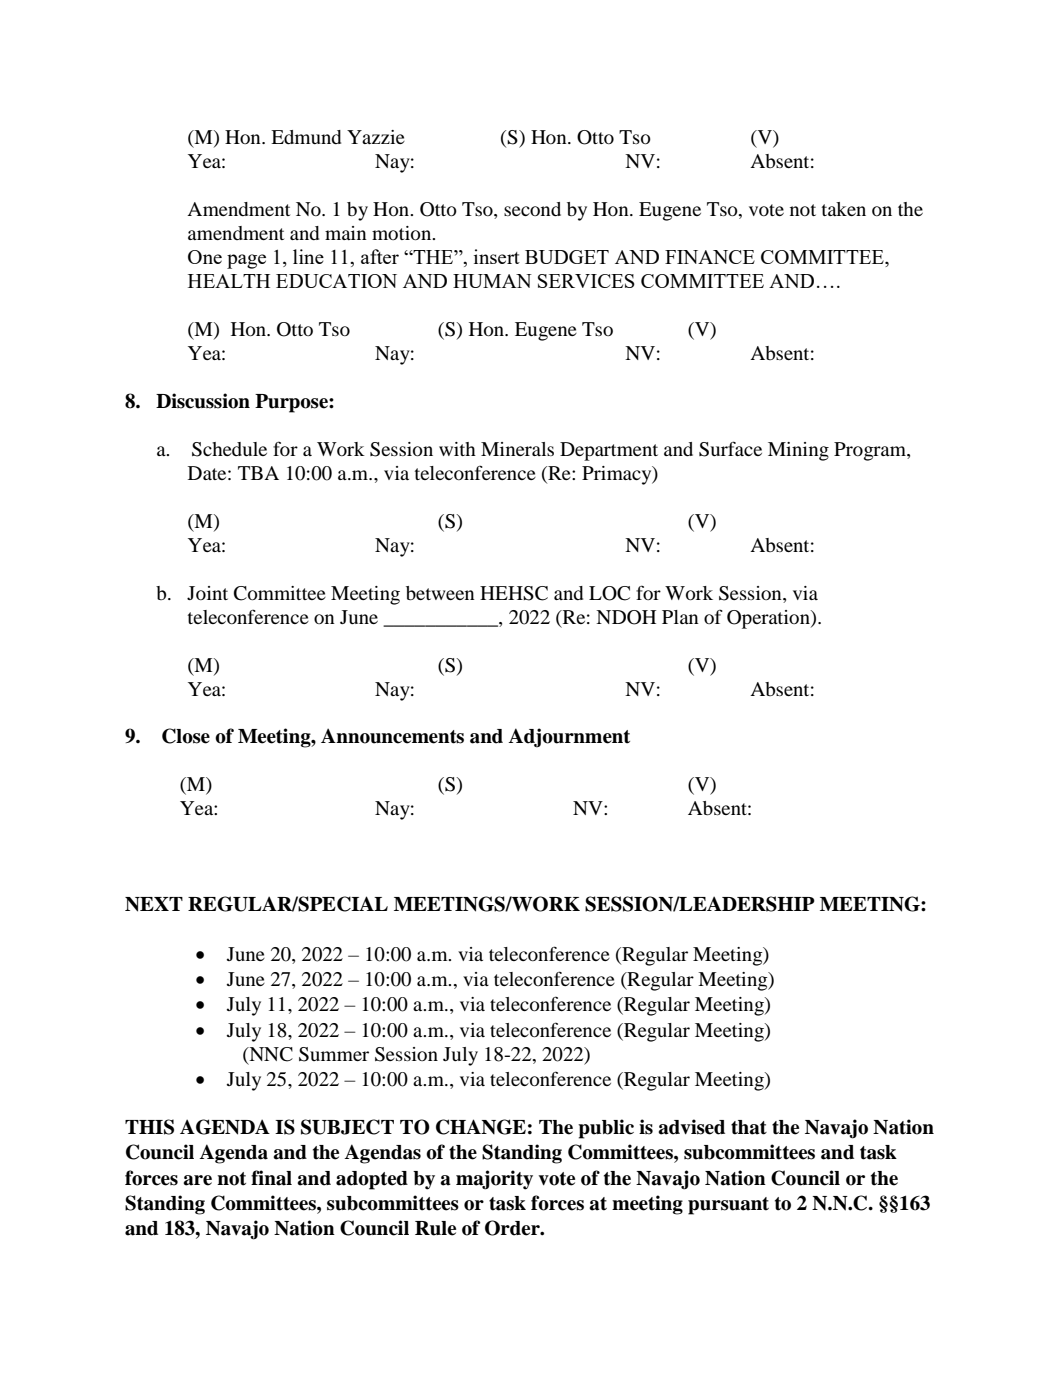 The height and width of the screenshot is (1375, 1063). I want to click on Adjournment, so click(569, 738).
